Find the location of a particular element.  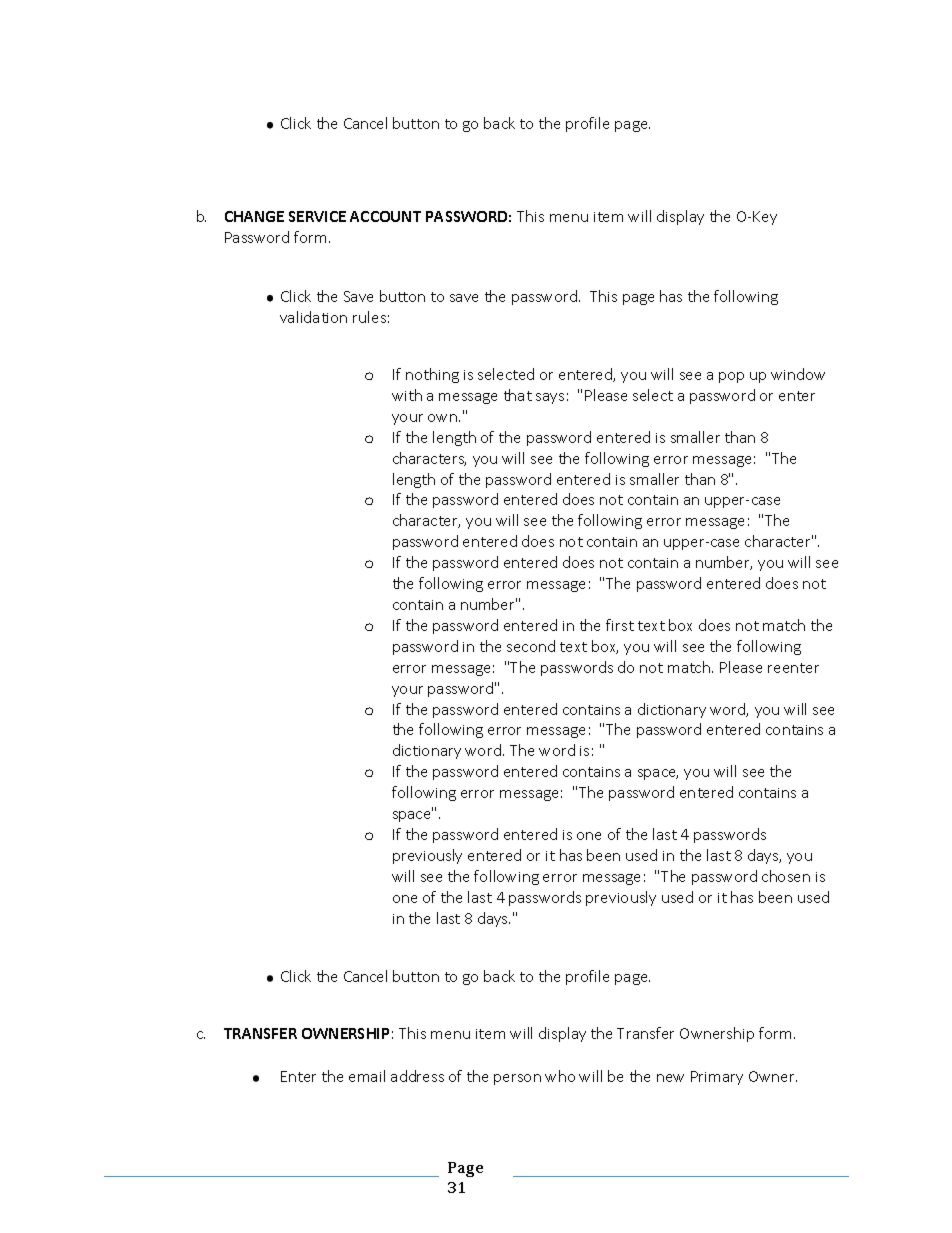

email is located at coordinates (367, 1076).
